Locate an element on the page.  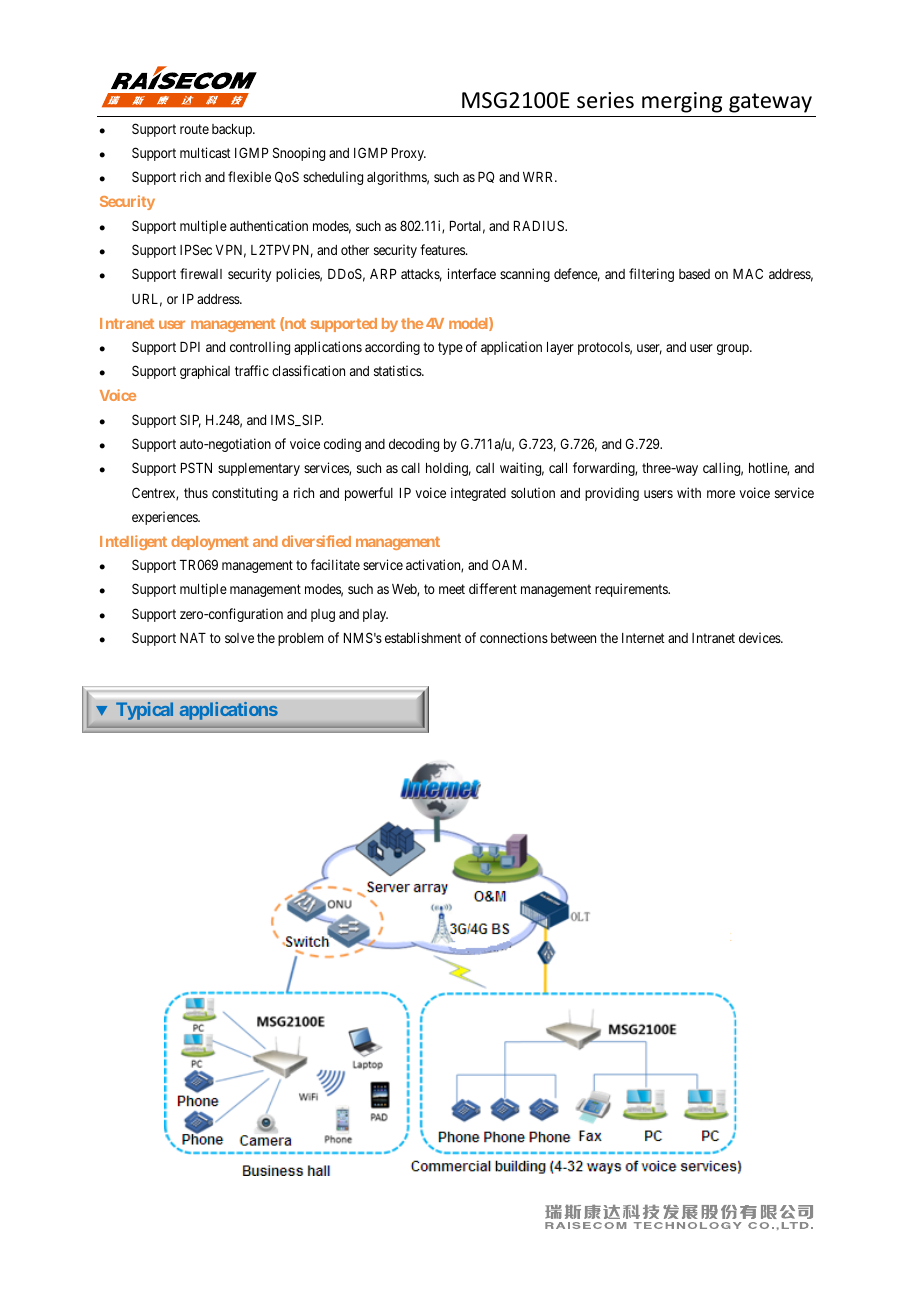
route is located at coordinates (194, 129).
